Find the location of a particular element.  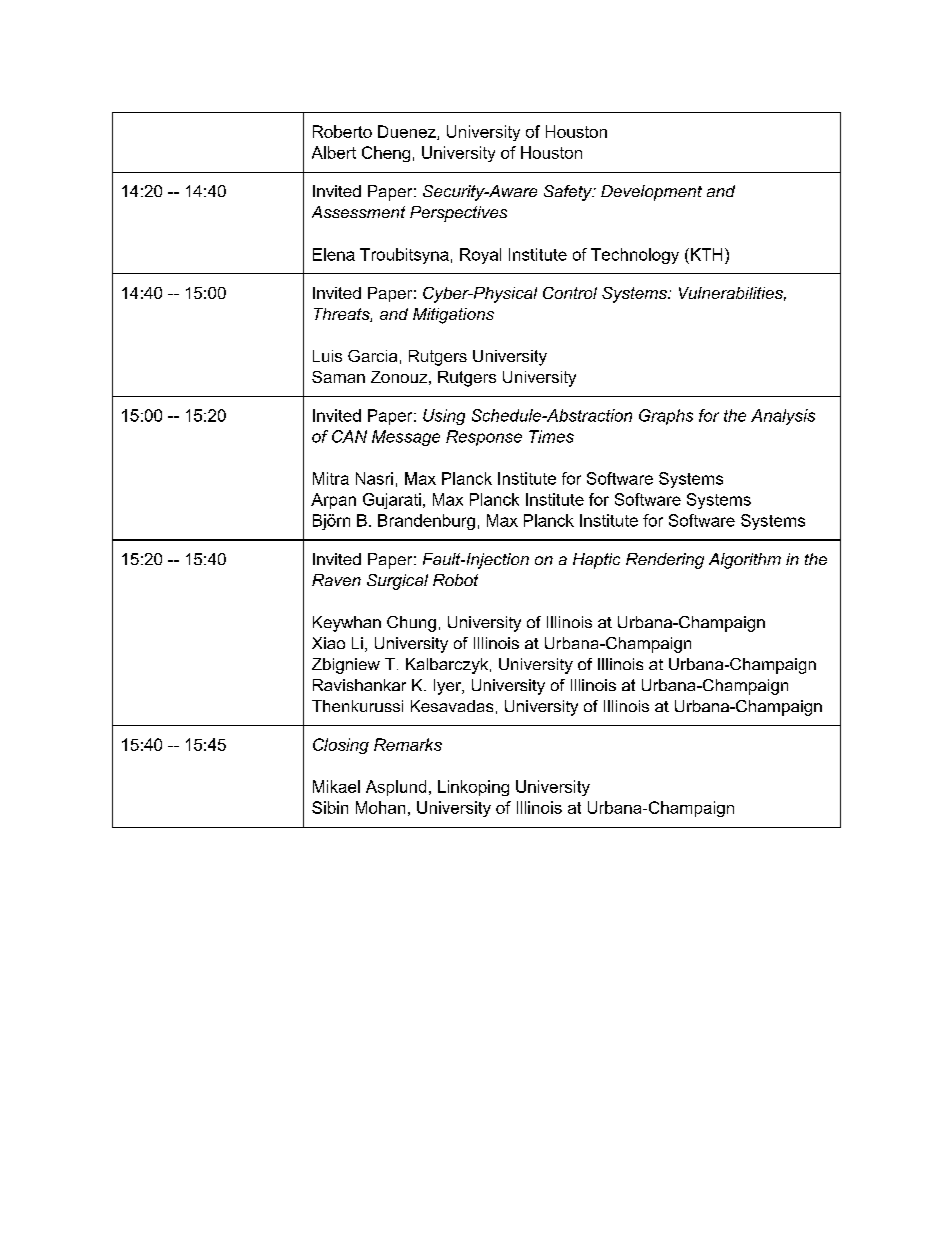

Analysis is located at coordinates (783, 417).
